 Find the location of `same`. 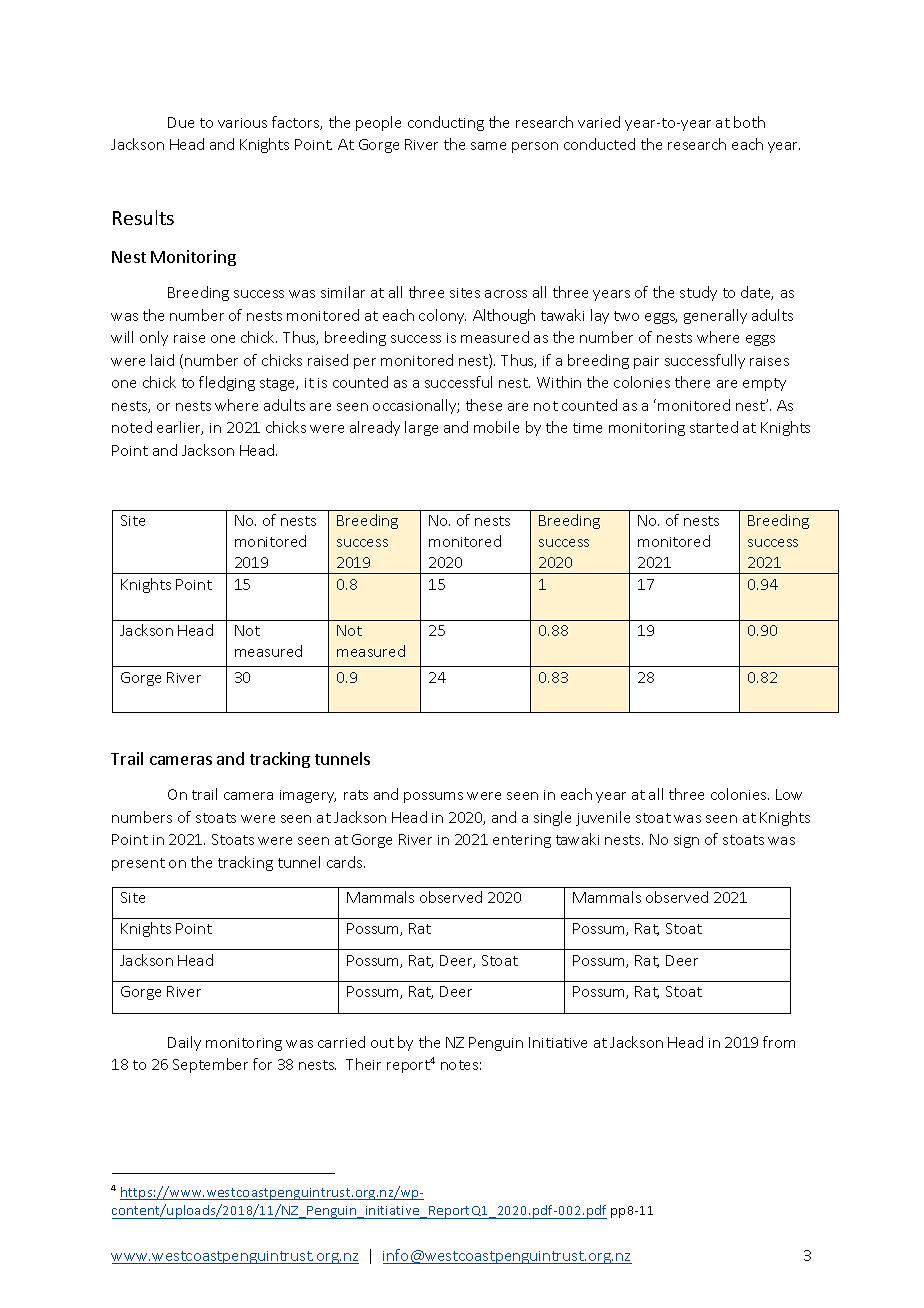

same is located at coordinates (488, 146).
